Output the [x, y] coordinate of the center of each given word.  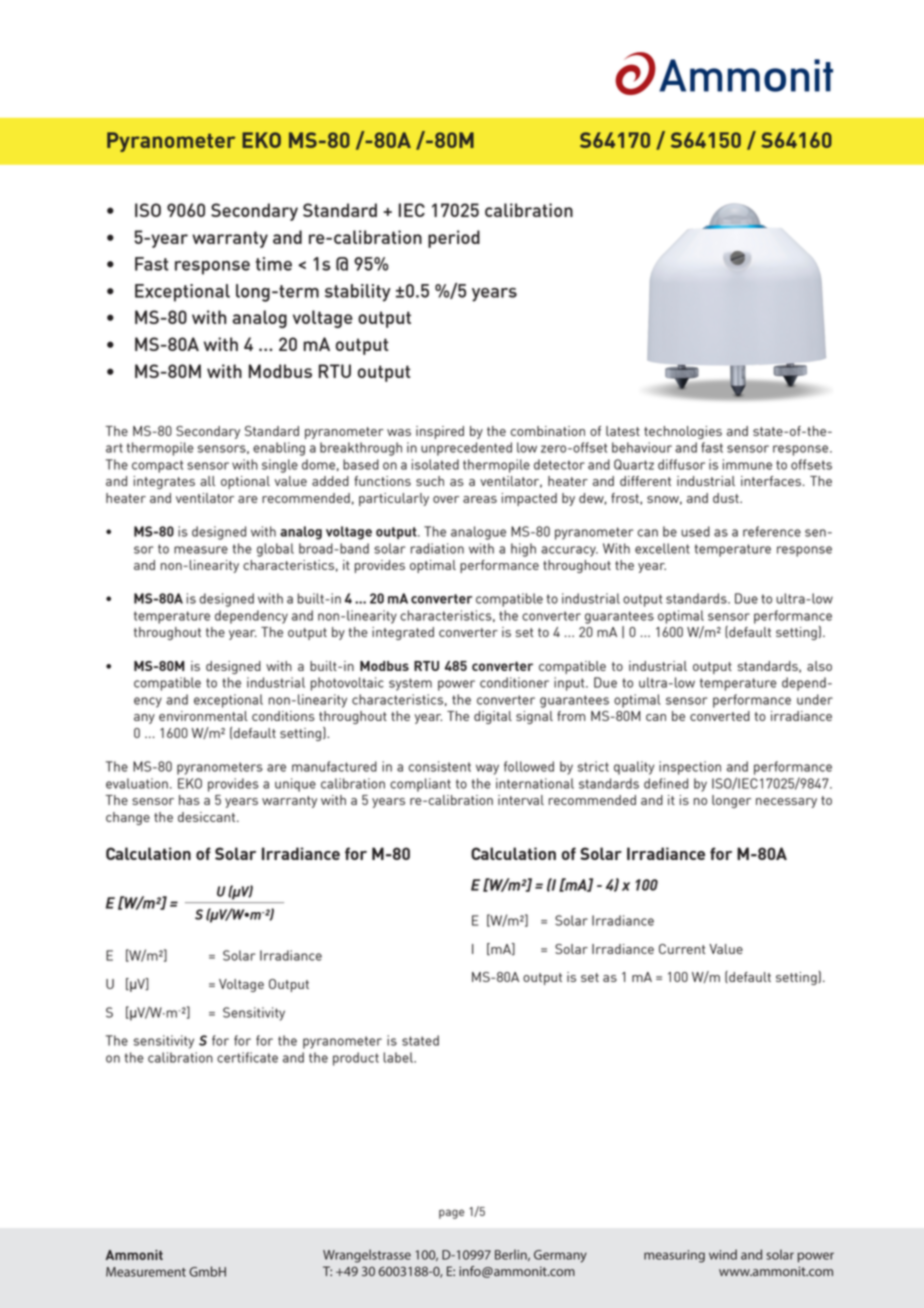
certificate [247, 1057]
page [451, 1214]
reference [772, 531]
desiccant [208, 817]
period [454, 239]
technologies [683, 432]
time [274, 264]
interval [521, 800]
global [275, 550]
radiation [437, 548]
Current [682, 949]
